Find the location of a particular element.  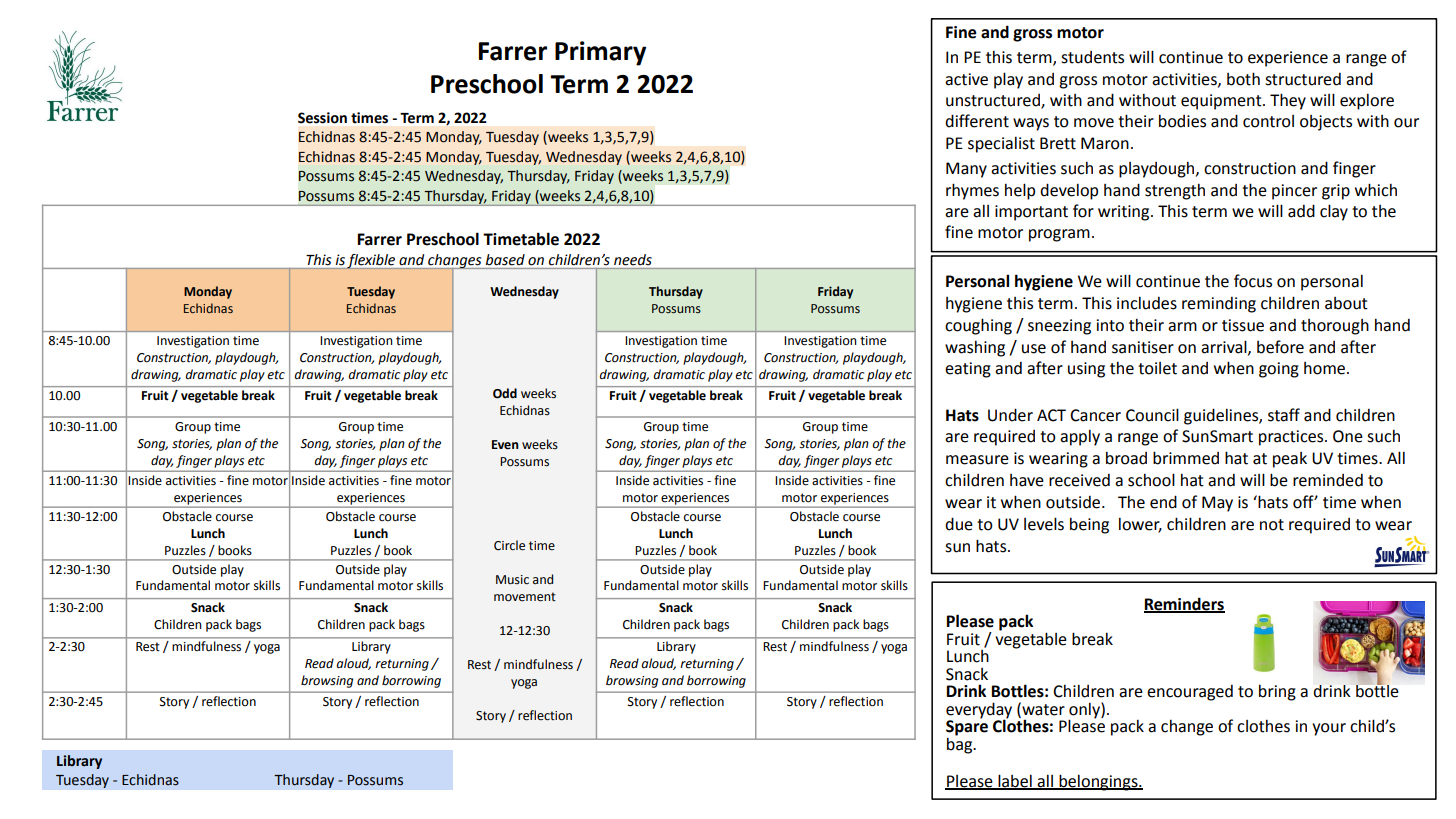

Odd is located at coordinates (505, 393).
